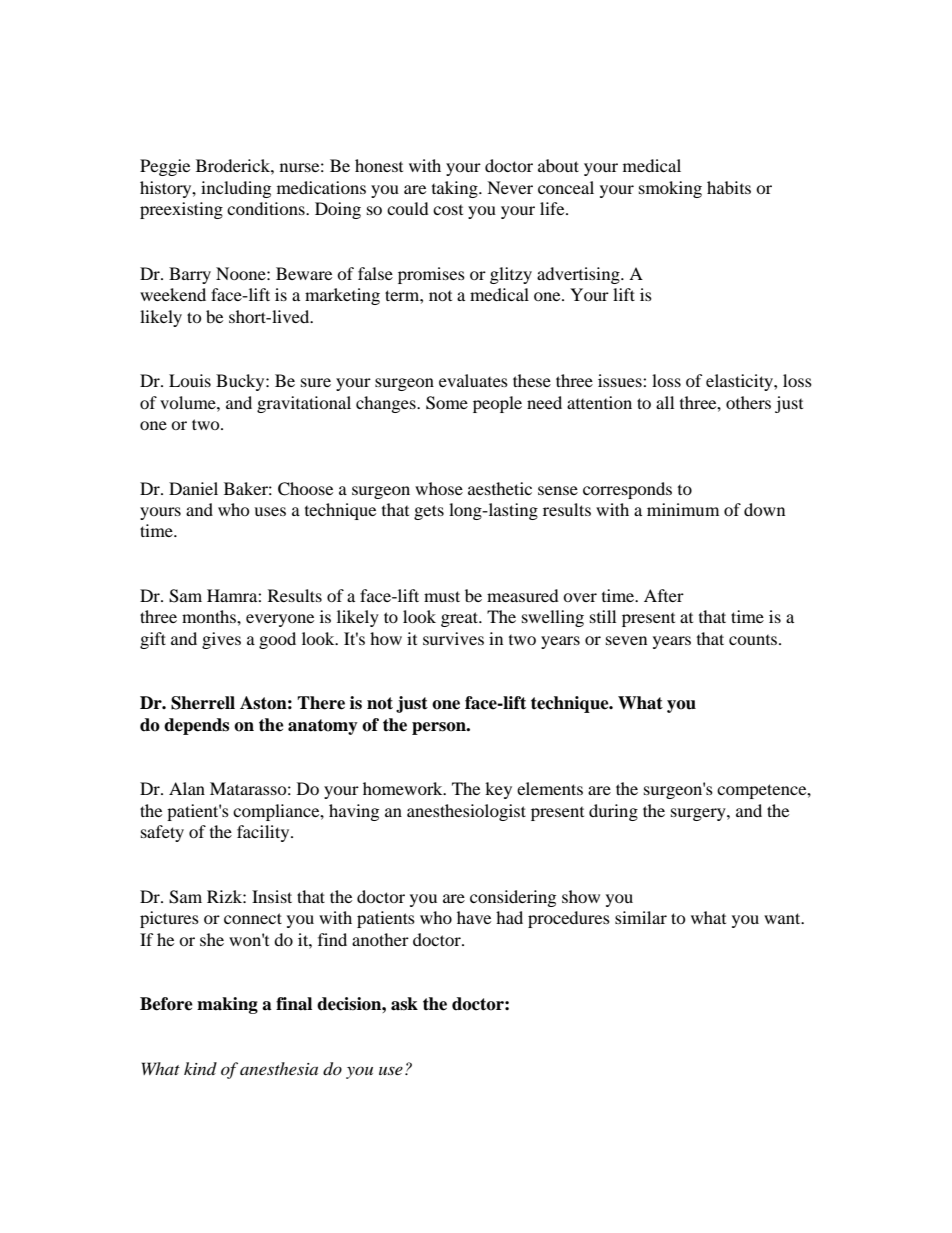  What do you see at coordinates (456, 189) in the screenshot?
I see `taking` at bounding box center [456, 189].
